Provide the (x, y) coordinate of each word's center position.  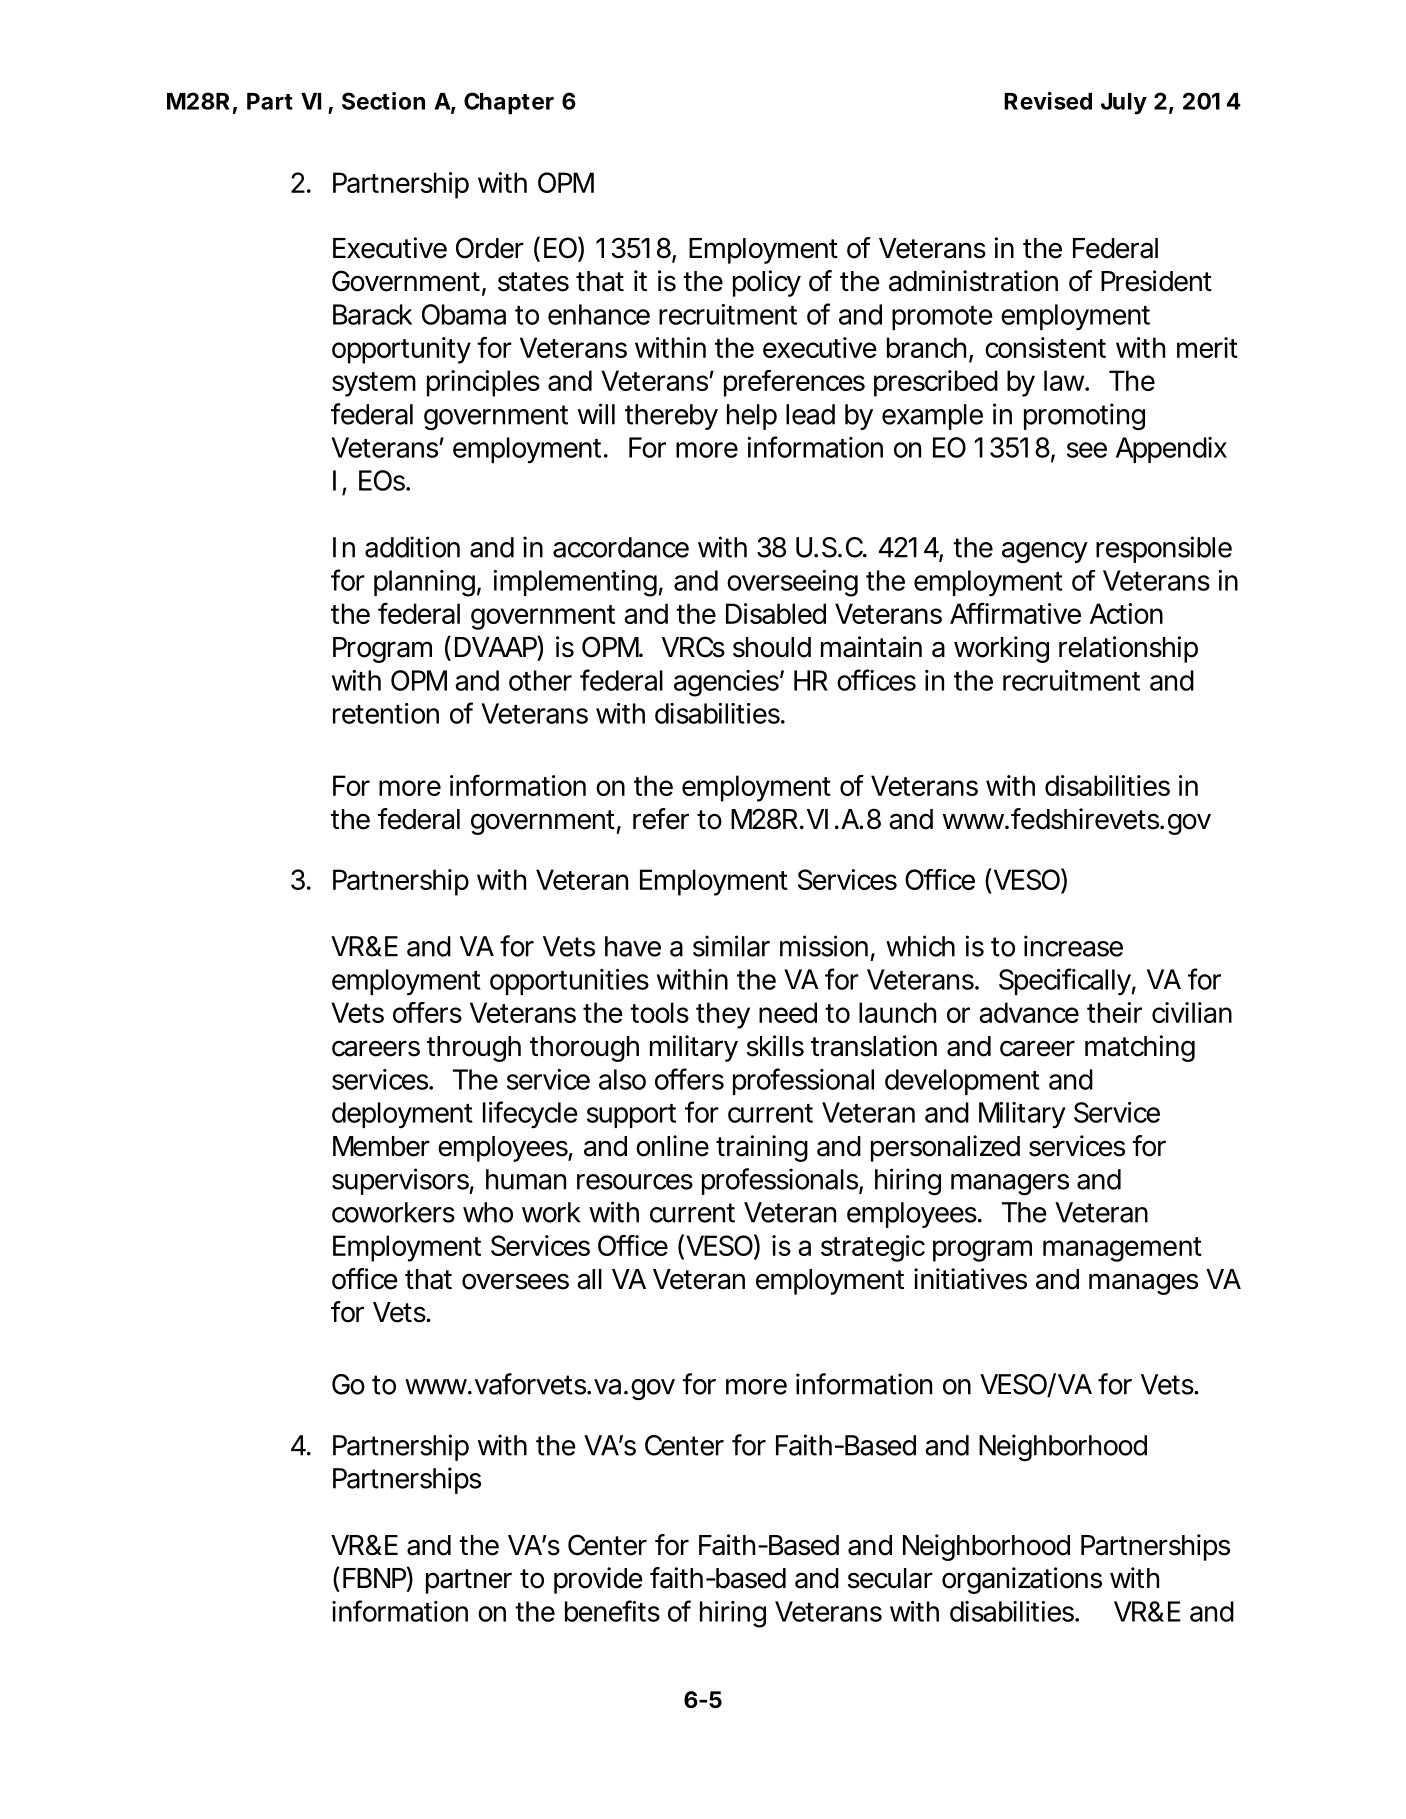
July (1124, 104)
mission (824, 946)
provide (598, 1580)
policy (767, 283)
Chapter (509, 103)
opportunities (569, 982)
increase (1073, 946)
